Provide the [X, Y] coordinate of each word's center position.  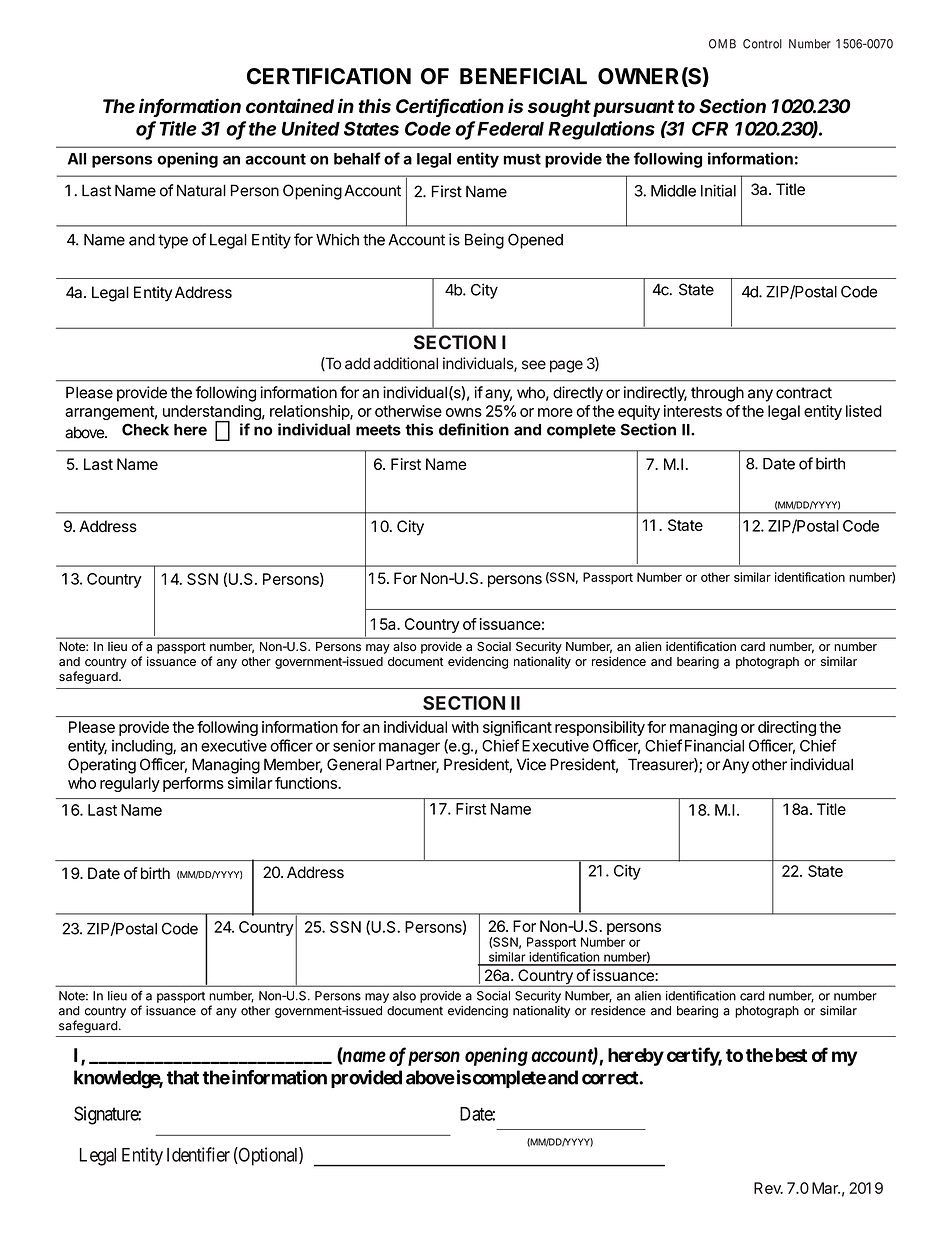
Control [762, 44]
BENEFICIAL [523, 76]
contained [290, 106]
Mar [826, 1188]
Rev [768, 1188]
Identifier [198, 1154]
